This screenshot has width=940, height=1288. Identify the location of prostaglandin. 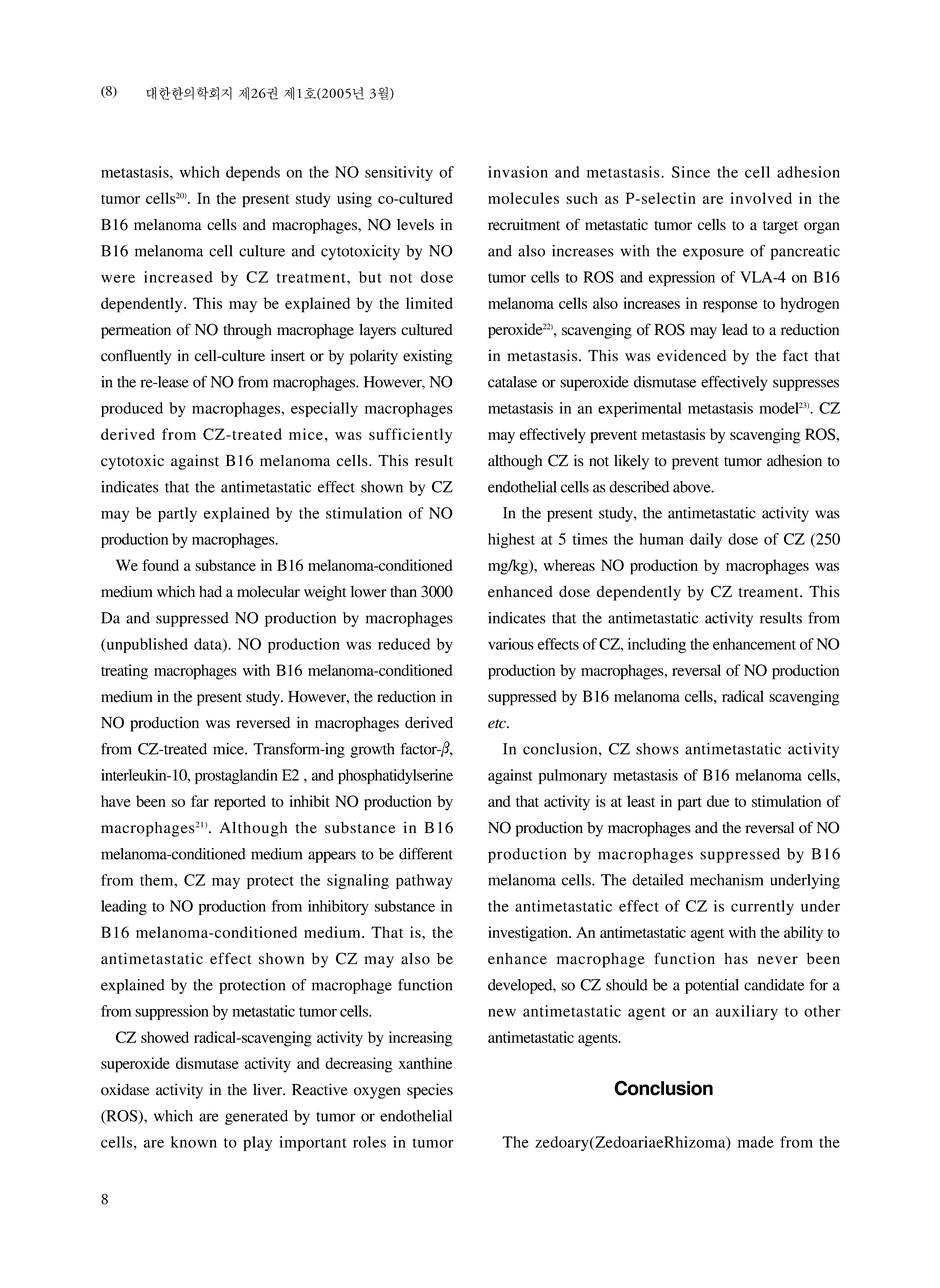
(236, 776).
